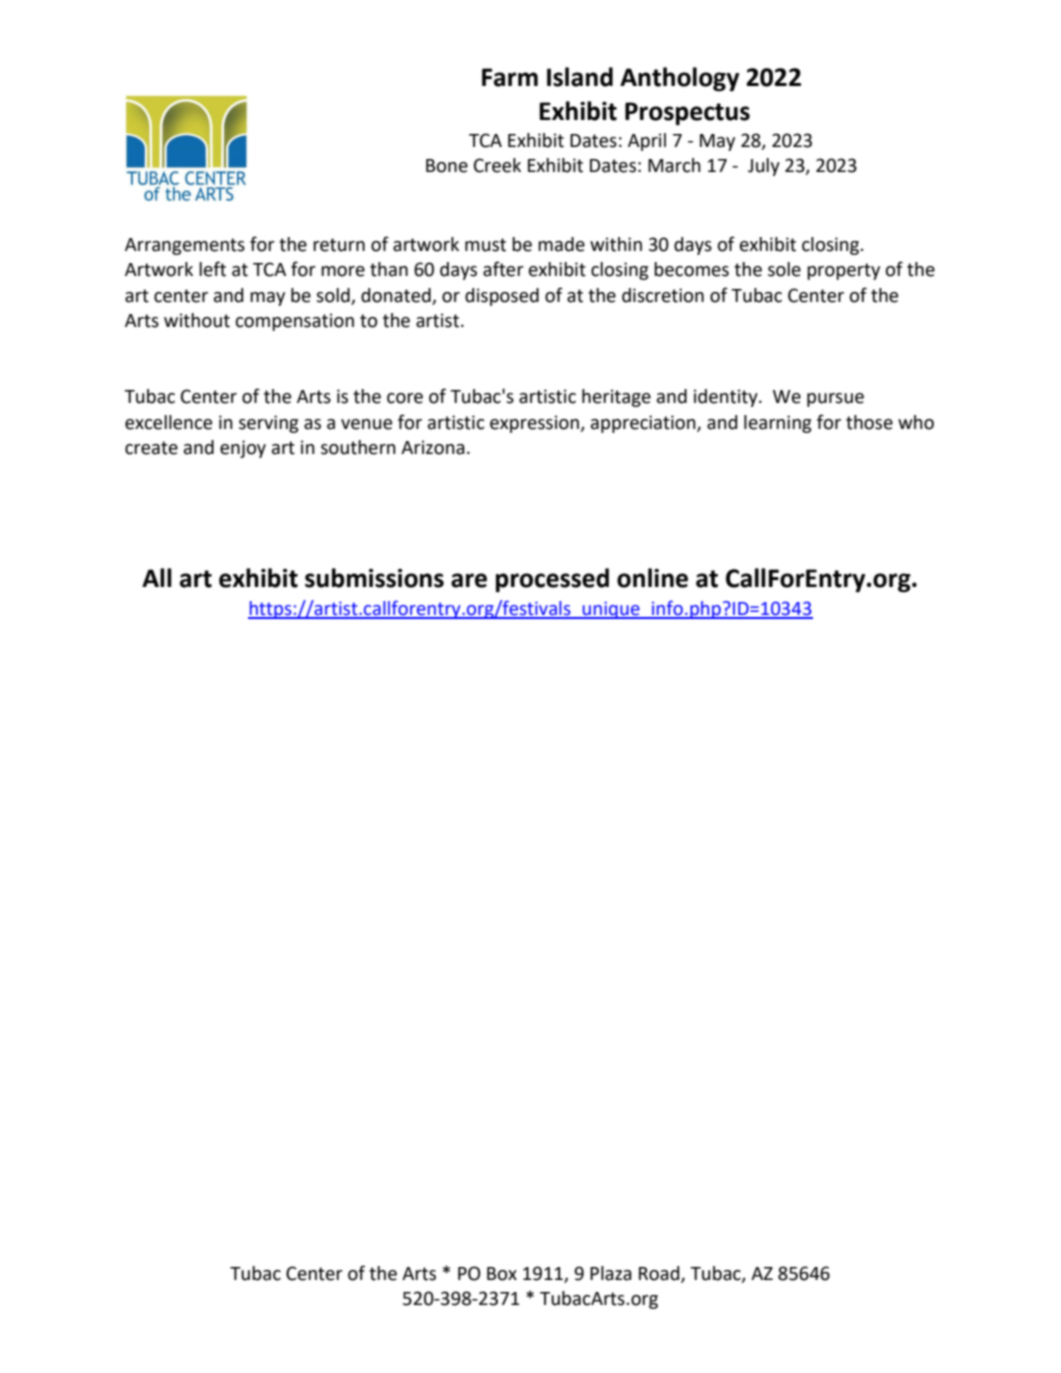 Image resolution: width=1061 pixels, height=1373 pixels. Describe the element at coordinates (510, 77) in the screenshot. I see `Farm` at that location.
